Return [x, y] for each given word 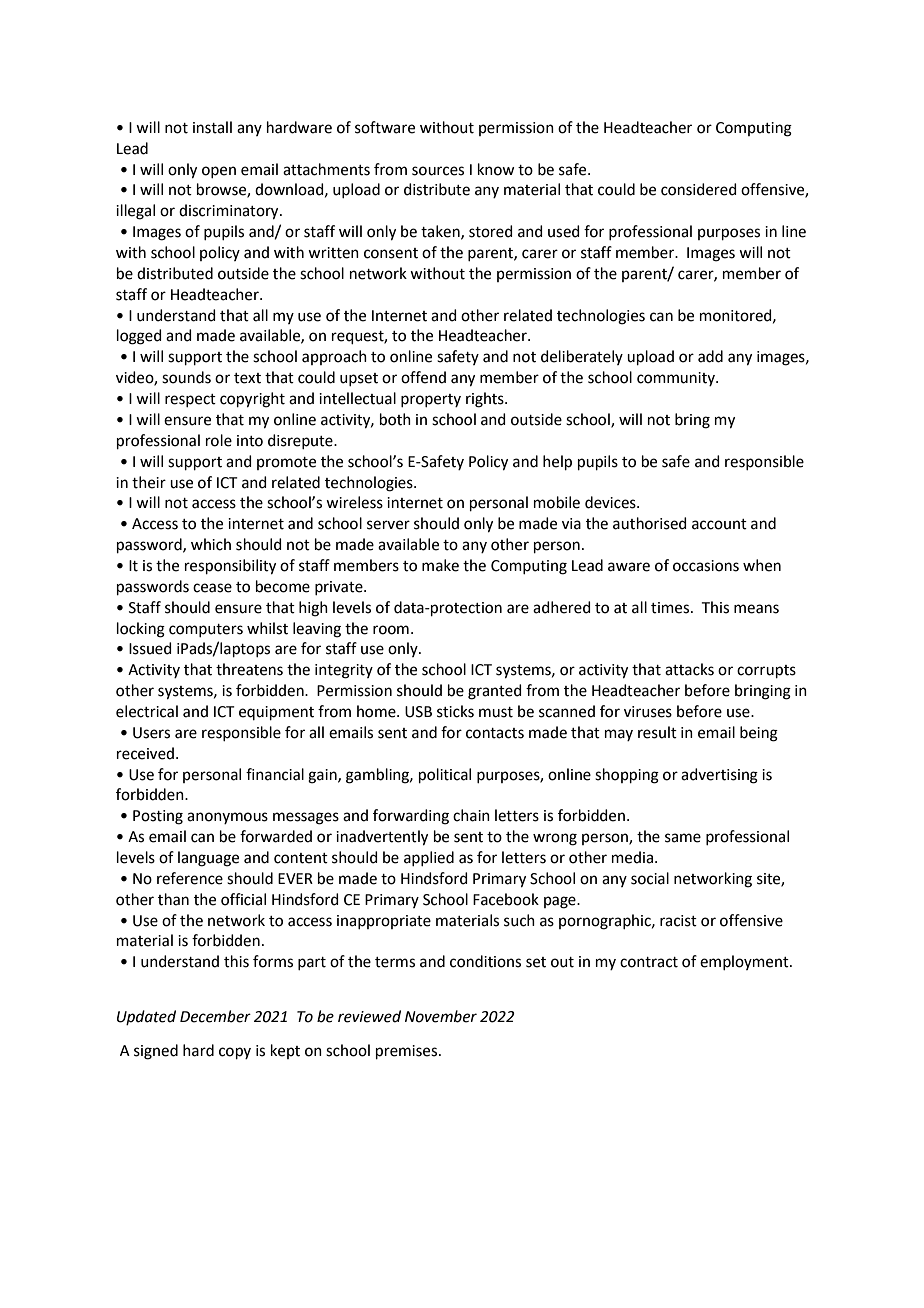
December [215, 1016]
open [219, 172]
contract [649, 962]
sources [438, 171]
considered [699, 189]
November [441, 1016]
